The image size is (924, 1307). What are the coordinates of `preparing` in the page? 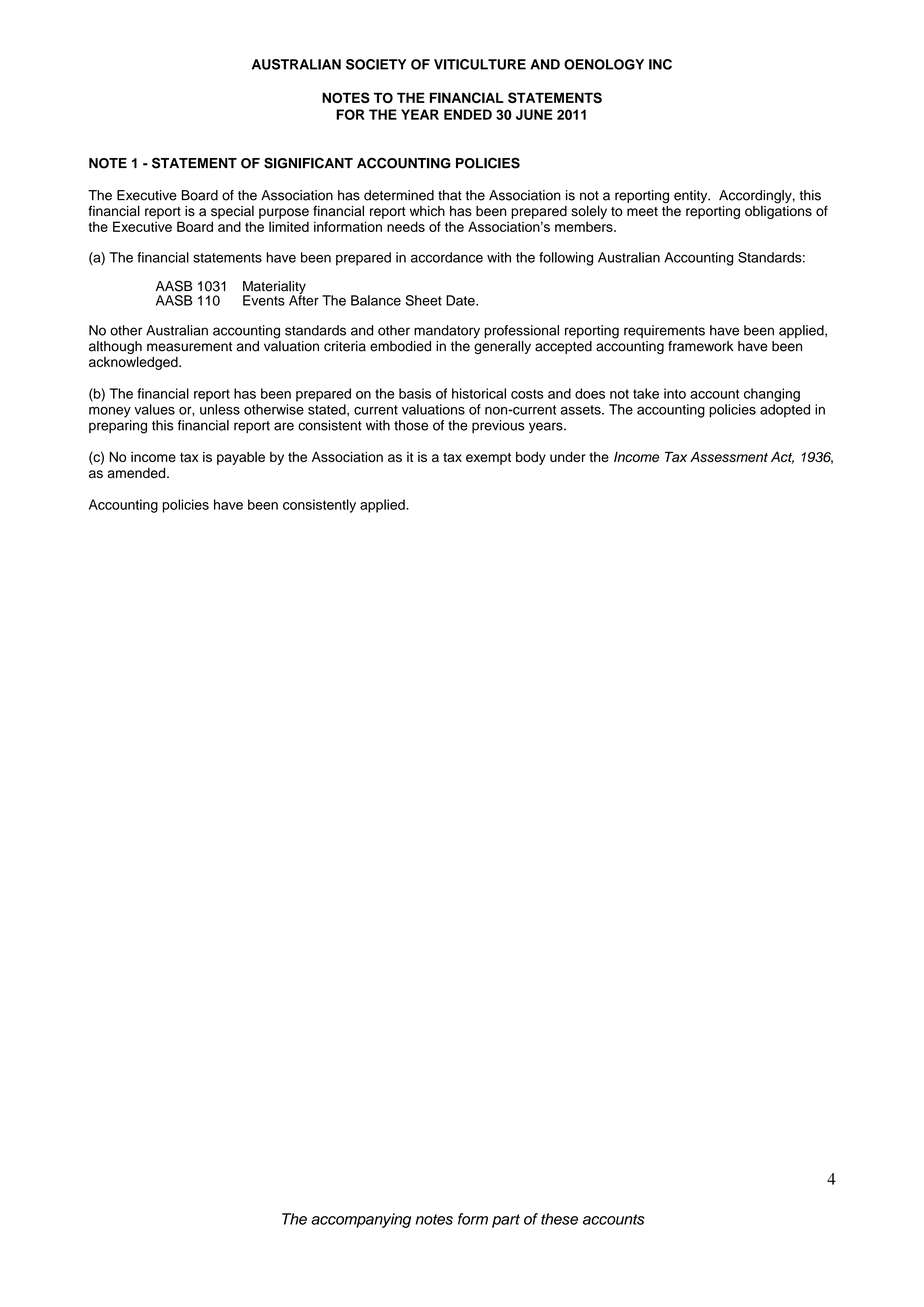 It's located at (118, 427).
